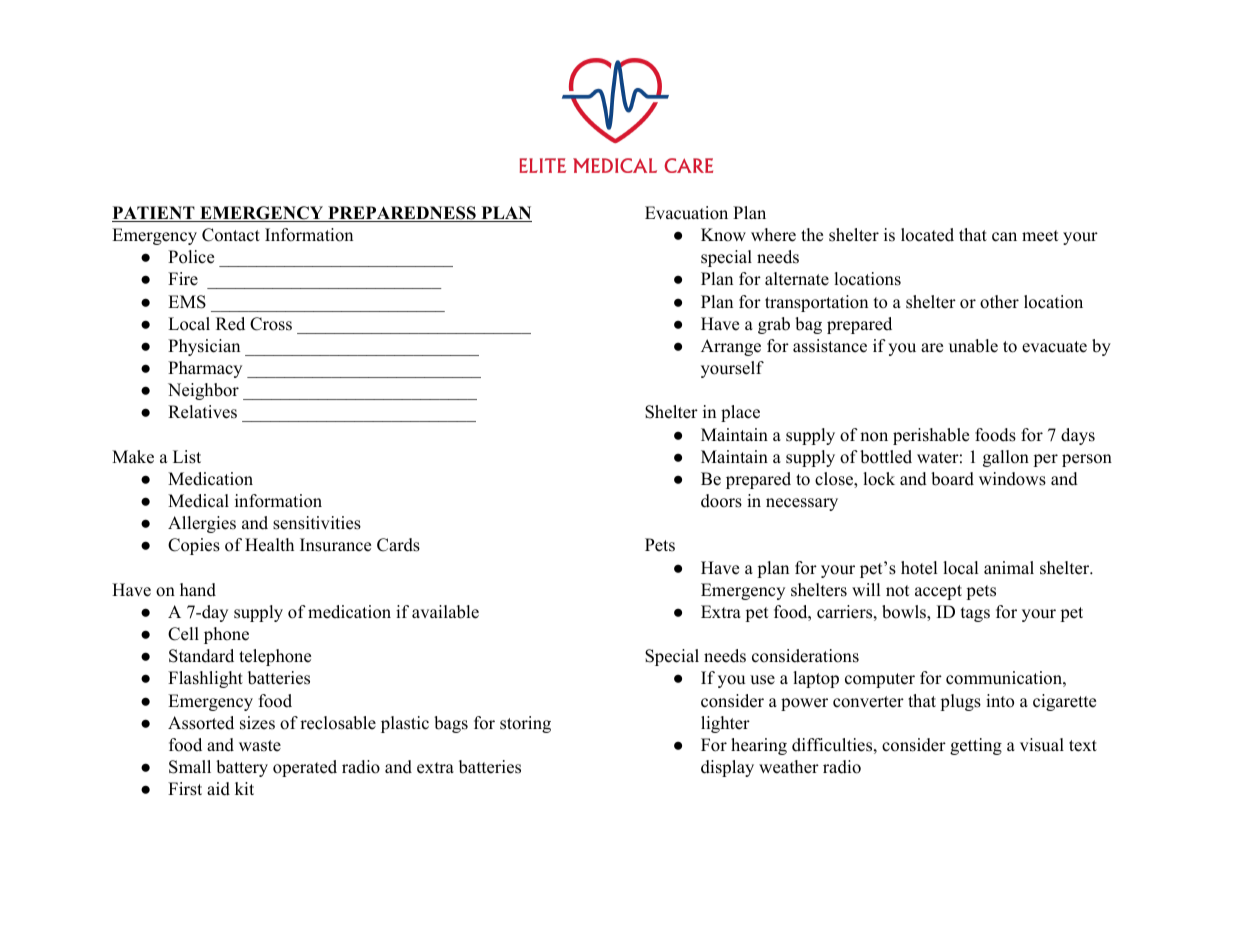 The width and height of the image is (1233, 952). What do you see at coordinates (445, 612) in the image?
I see `available` at bounding box center [445, 612].
